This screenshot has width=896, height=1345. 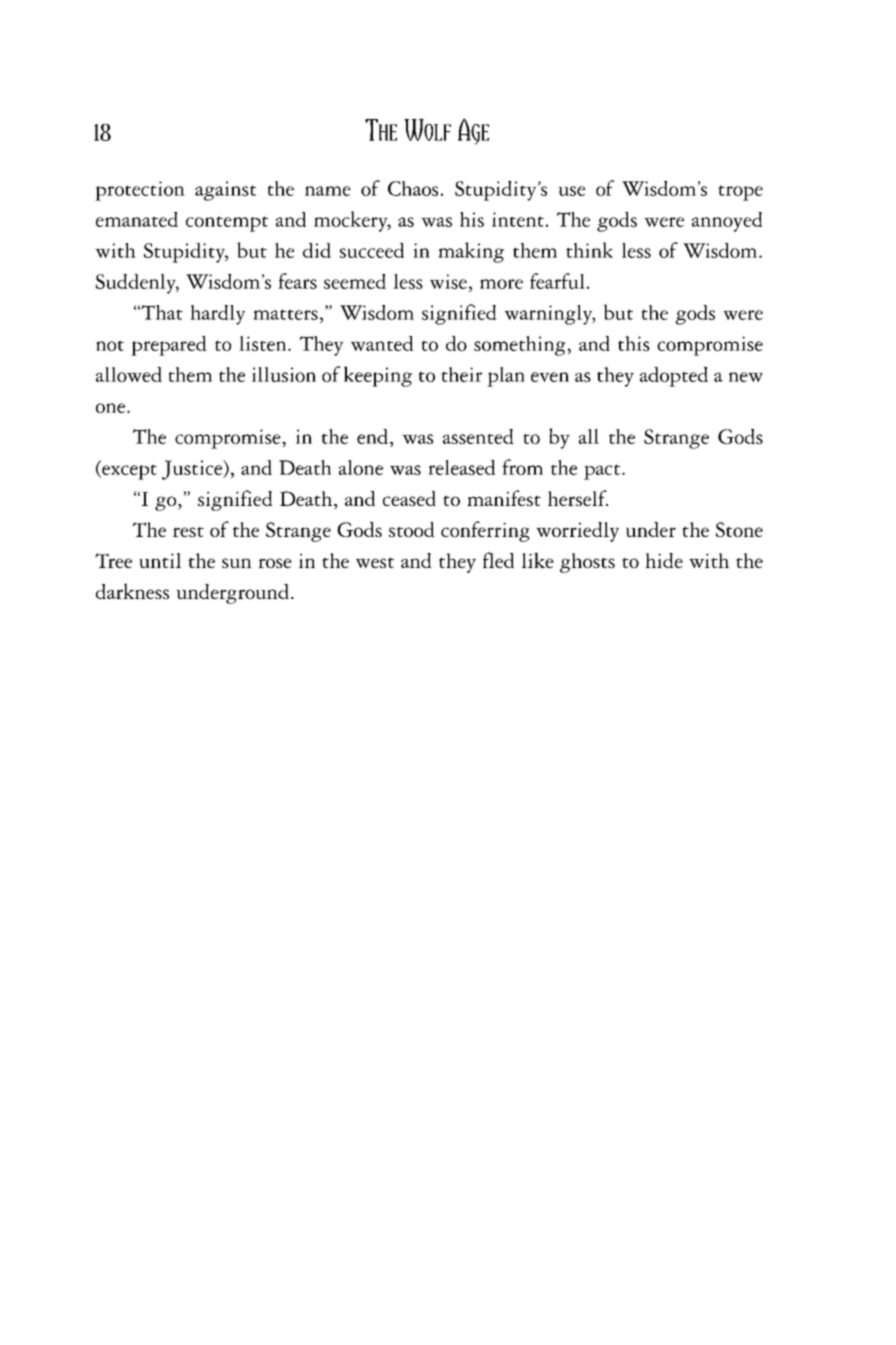 What do you see at coordinates (413, 188) in the screenshot?
I see `Chaos` at bounding box center [413, 188].
